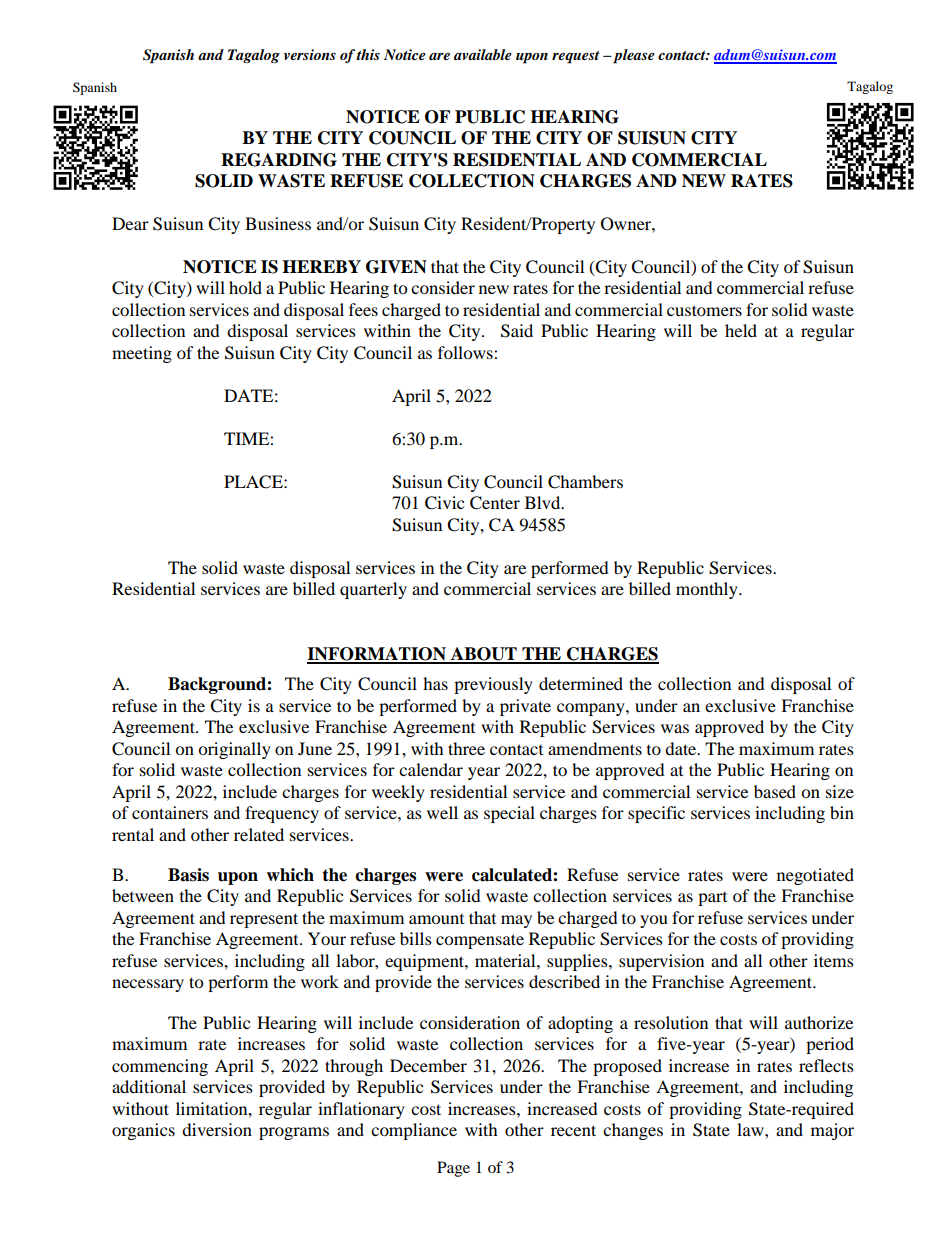 The image size is (952, 1233). What do you see at coordinates (217, 1129) in the document?
I see `diversion` at bounding box center [217, 1129].
